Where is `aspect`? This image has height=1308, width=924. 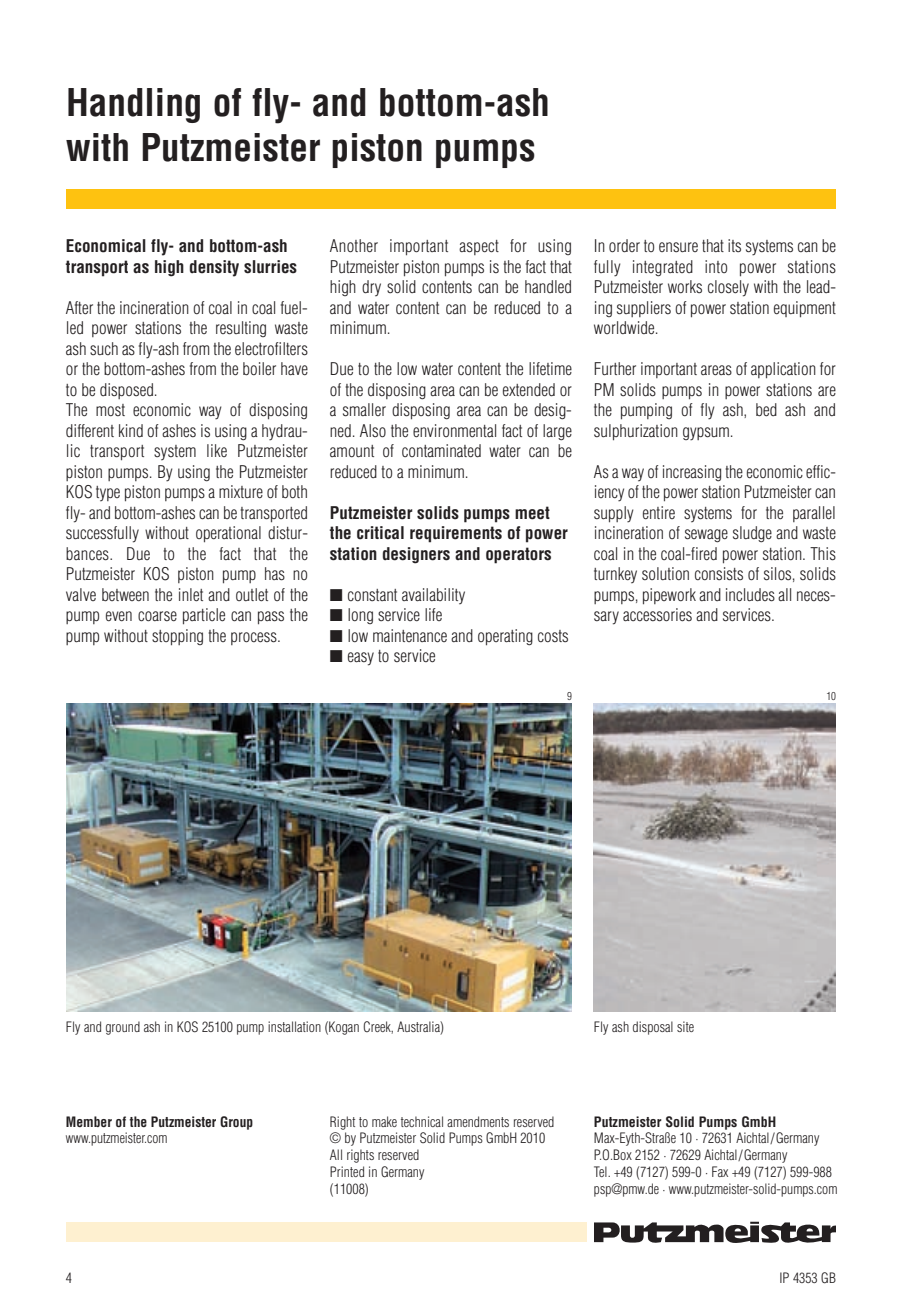 aspect is located at coordinates (479, 247).
